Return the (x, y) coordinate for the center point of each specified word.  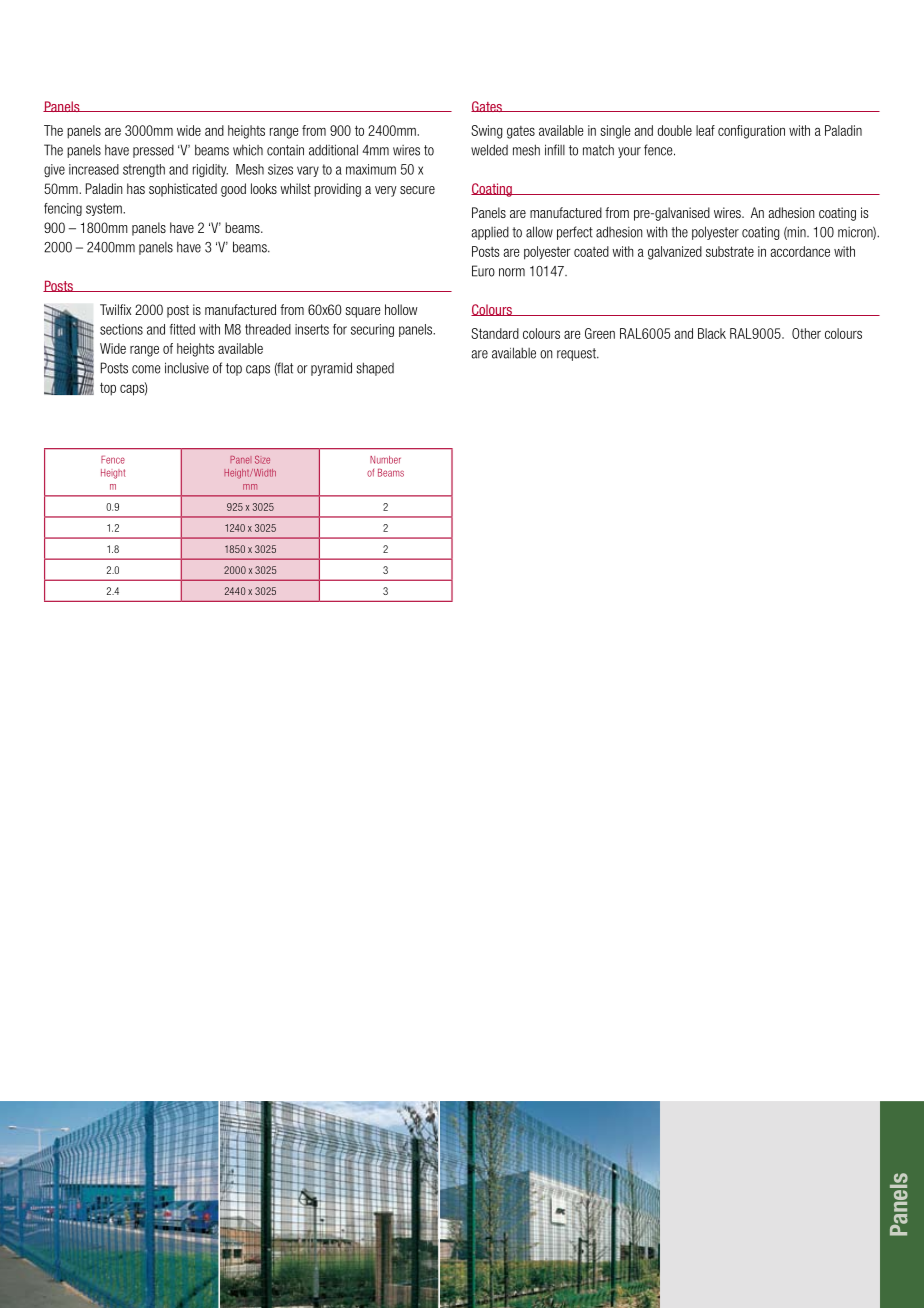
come (146, 369)
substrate (730, 251)
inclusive (187, 368)
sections (121, 329)
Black (712, 333)
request (577, 354)
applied (490, 233)
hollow (401, 309)
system (105, 209)
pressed (153, 151)
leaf (705, 130)
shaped (375, 369)
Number (385, 460)
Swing (486, 132)
